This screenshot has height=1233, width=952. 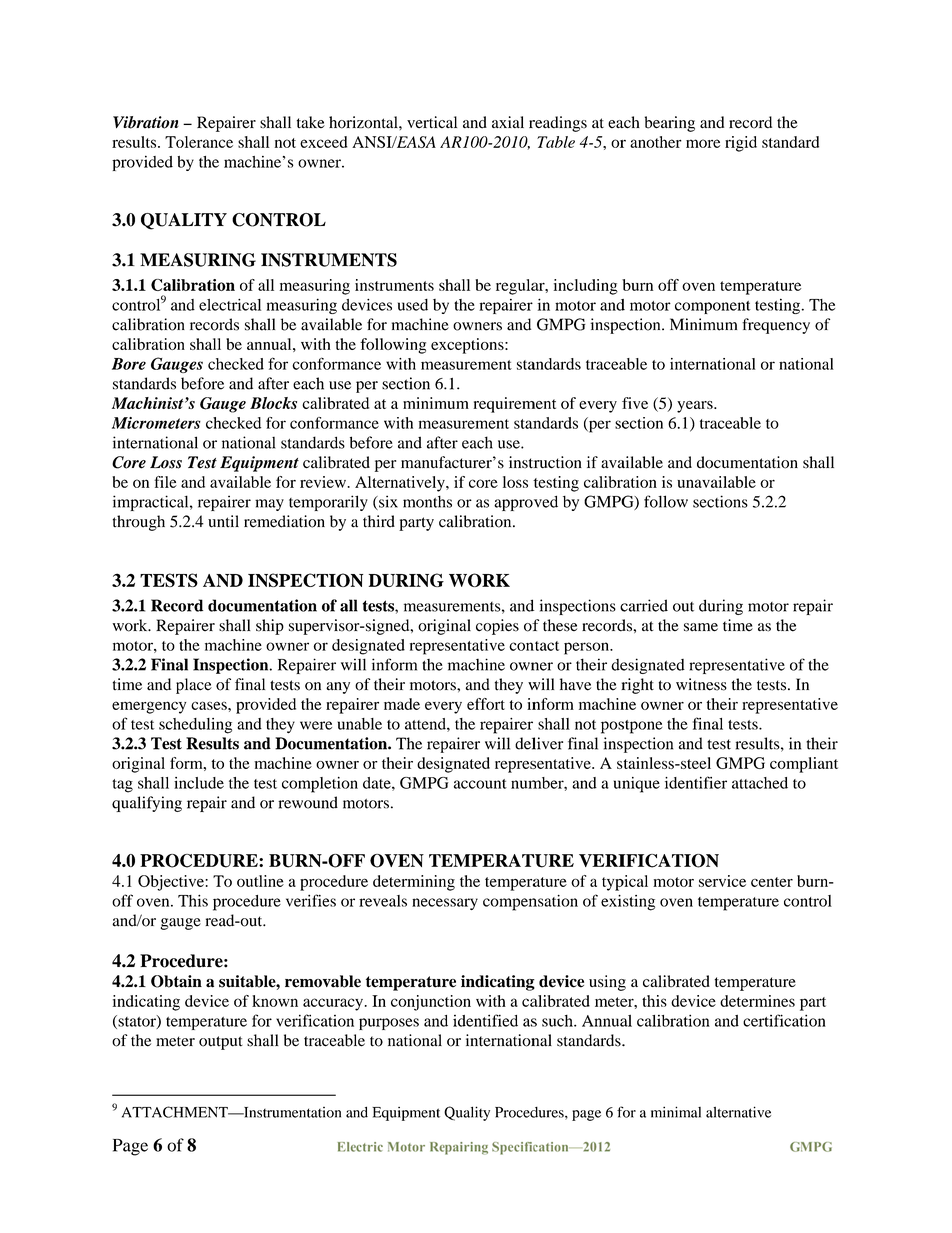 What do you see at coordinates (221, 1043) in the screenshot?
I see `output` at bounding box center [221, 1043].
